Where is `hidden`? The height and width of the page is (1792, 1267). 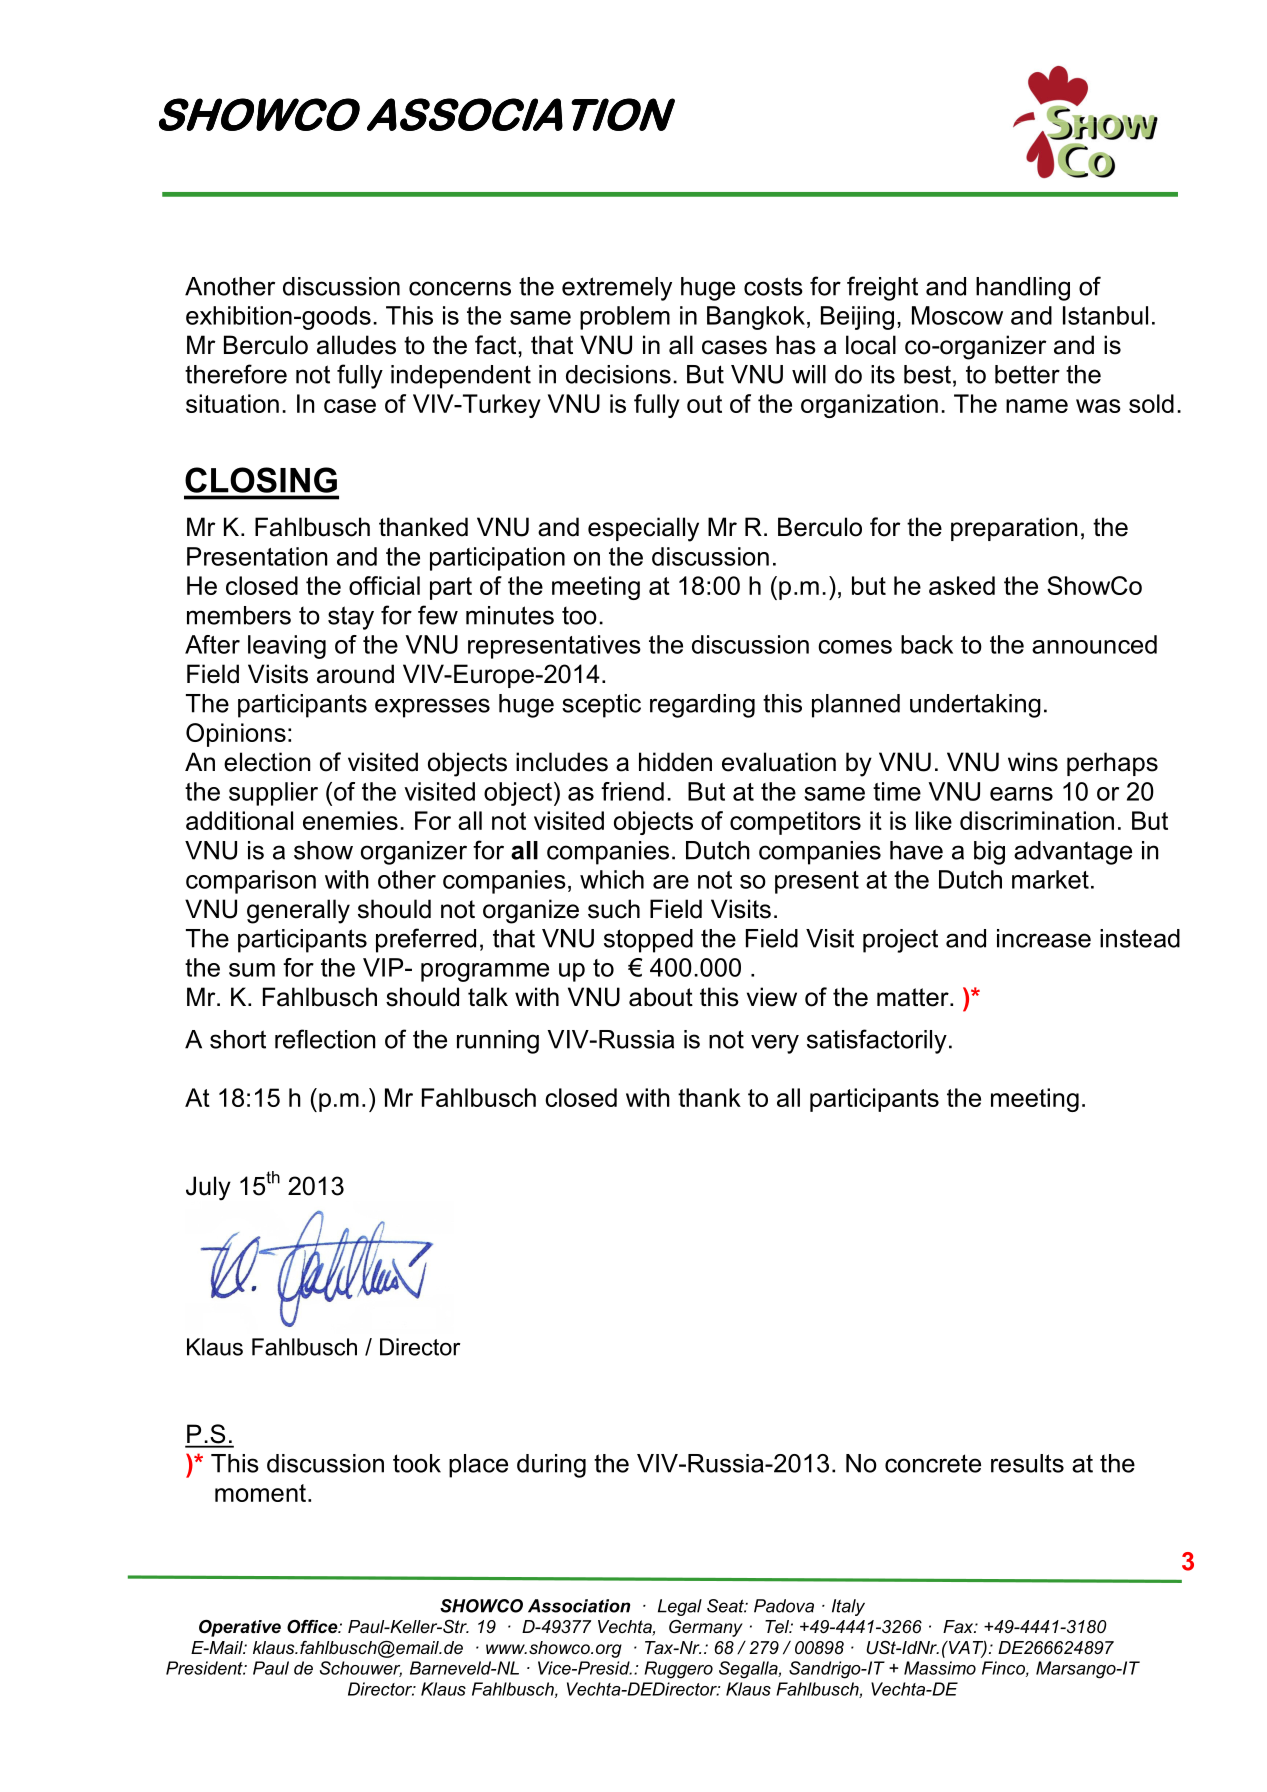
hidden is located at coordinates (675, 762).
